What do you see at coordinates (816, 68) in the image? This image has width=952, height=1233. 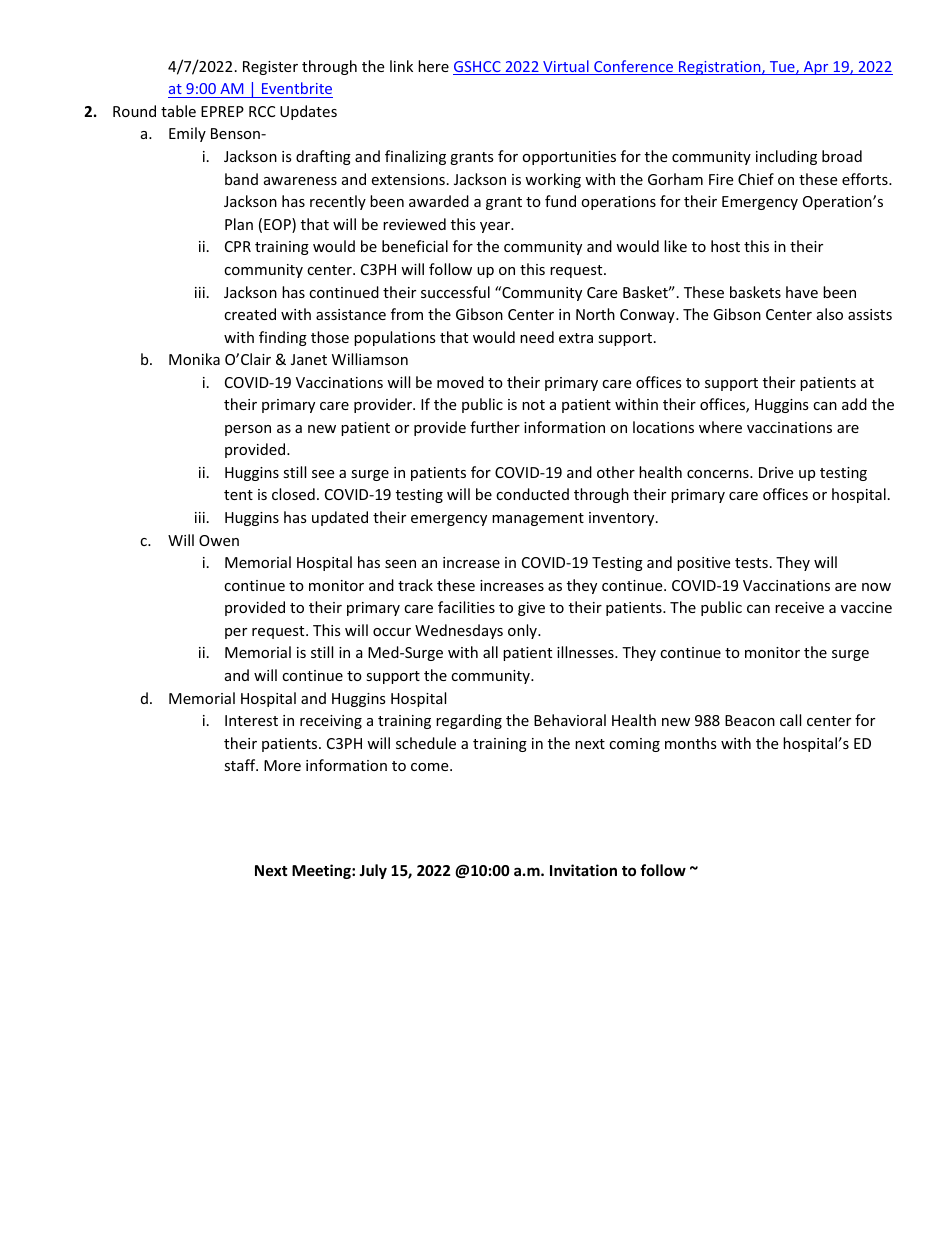 I see `Apr` at bounding box center [816, 68].
